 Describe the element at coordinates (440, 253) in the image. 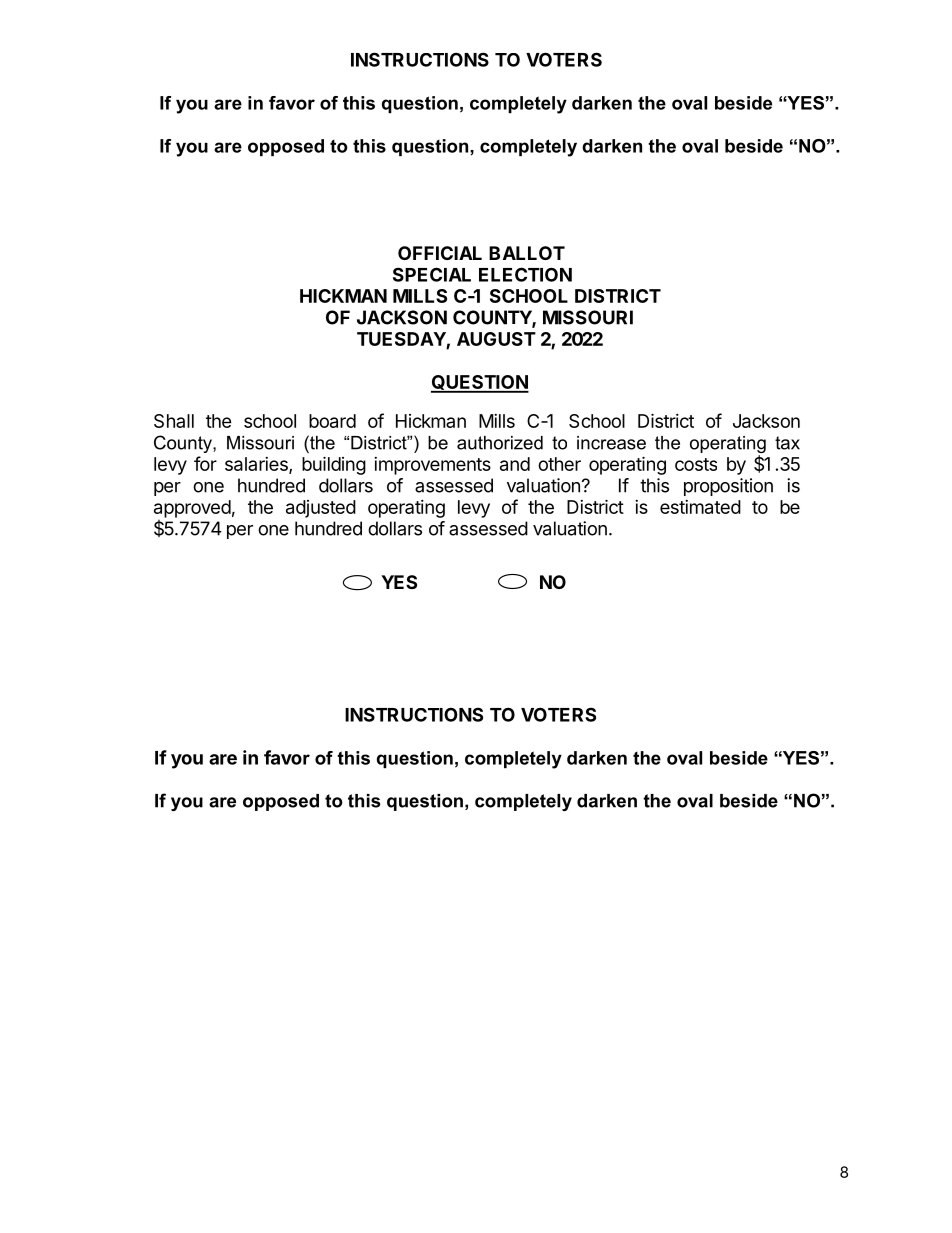

I see `OFFICIAL` at that location.
